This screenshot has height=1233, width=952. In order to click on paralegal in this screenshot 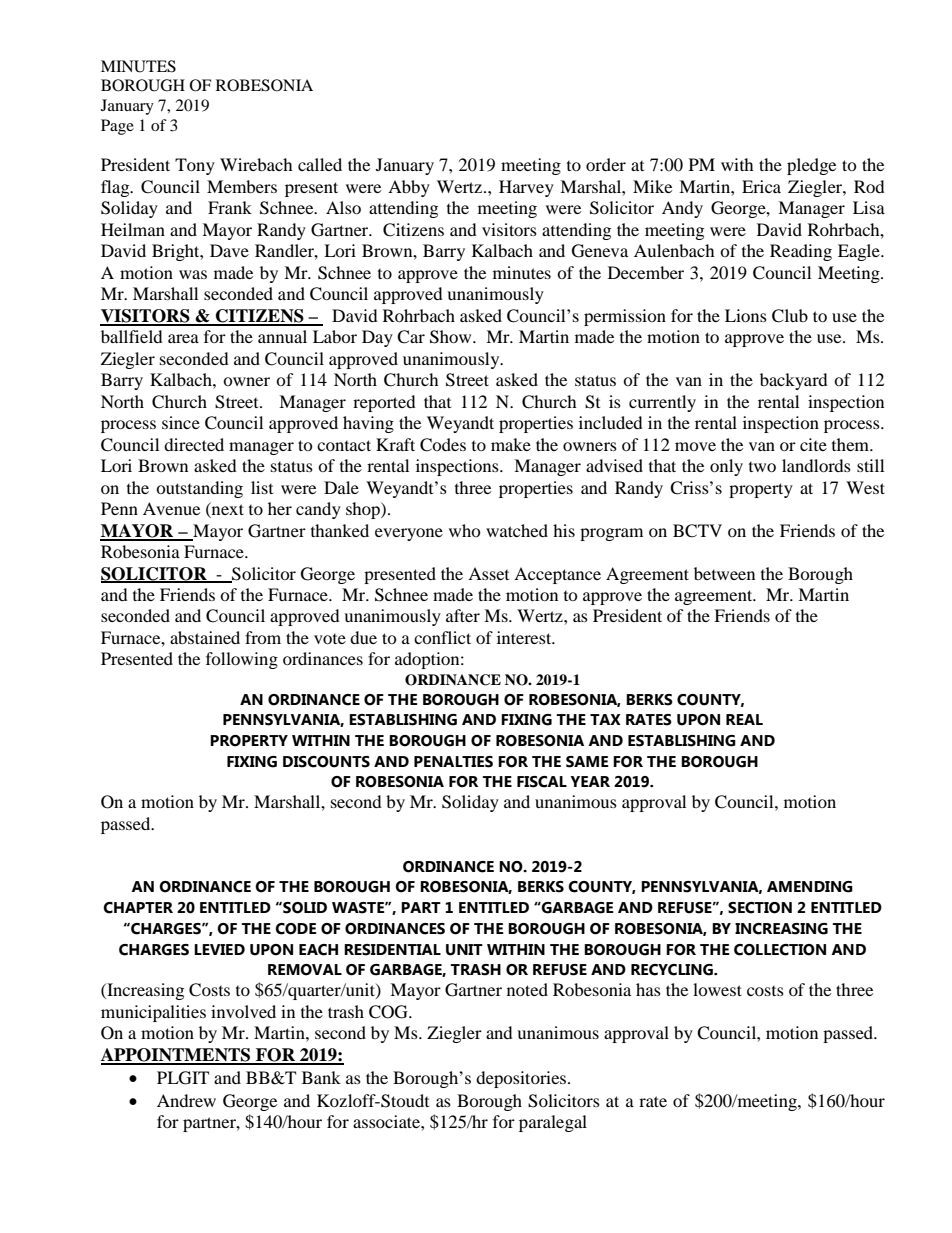, I will do `click(553, 1123)`.
